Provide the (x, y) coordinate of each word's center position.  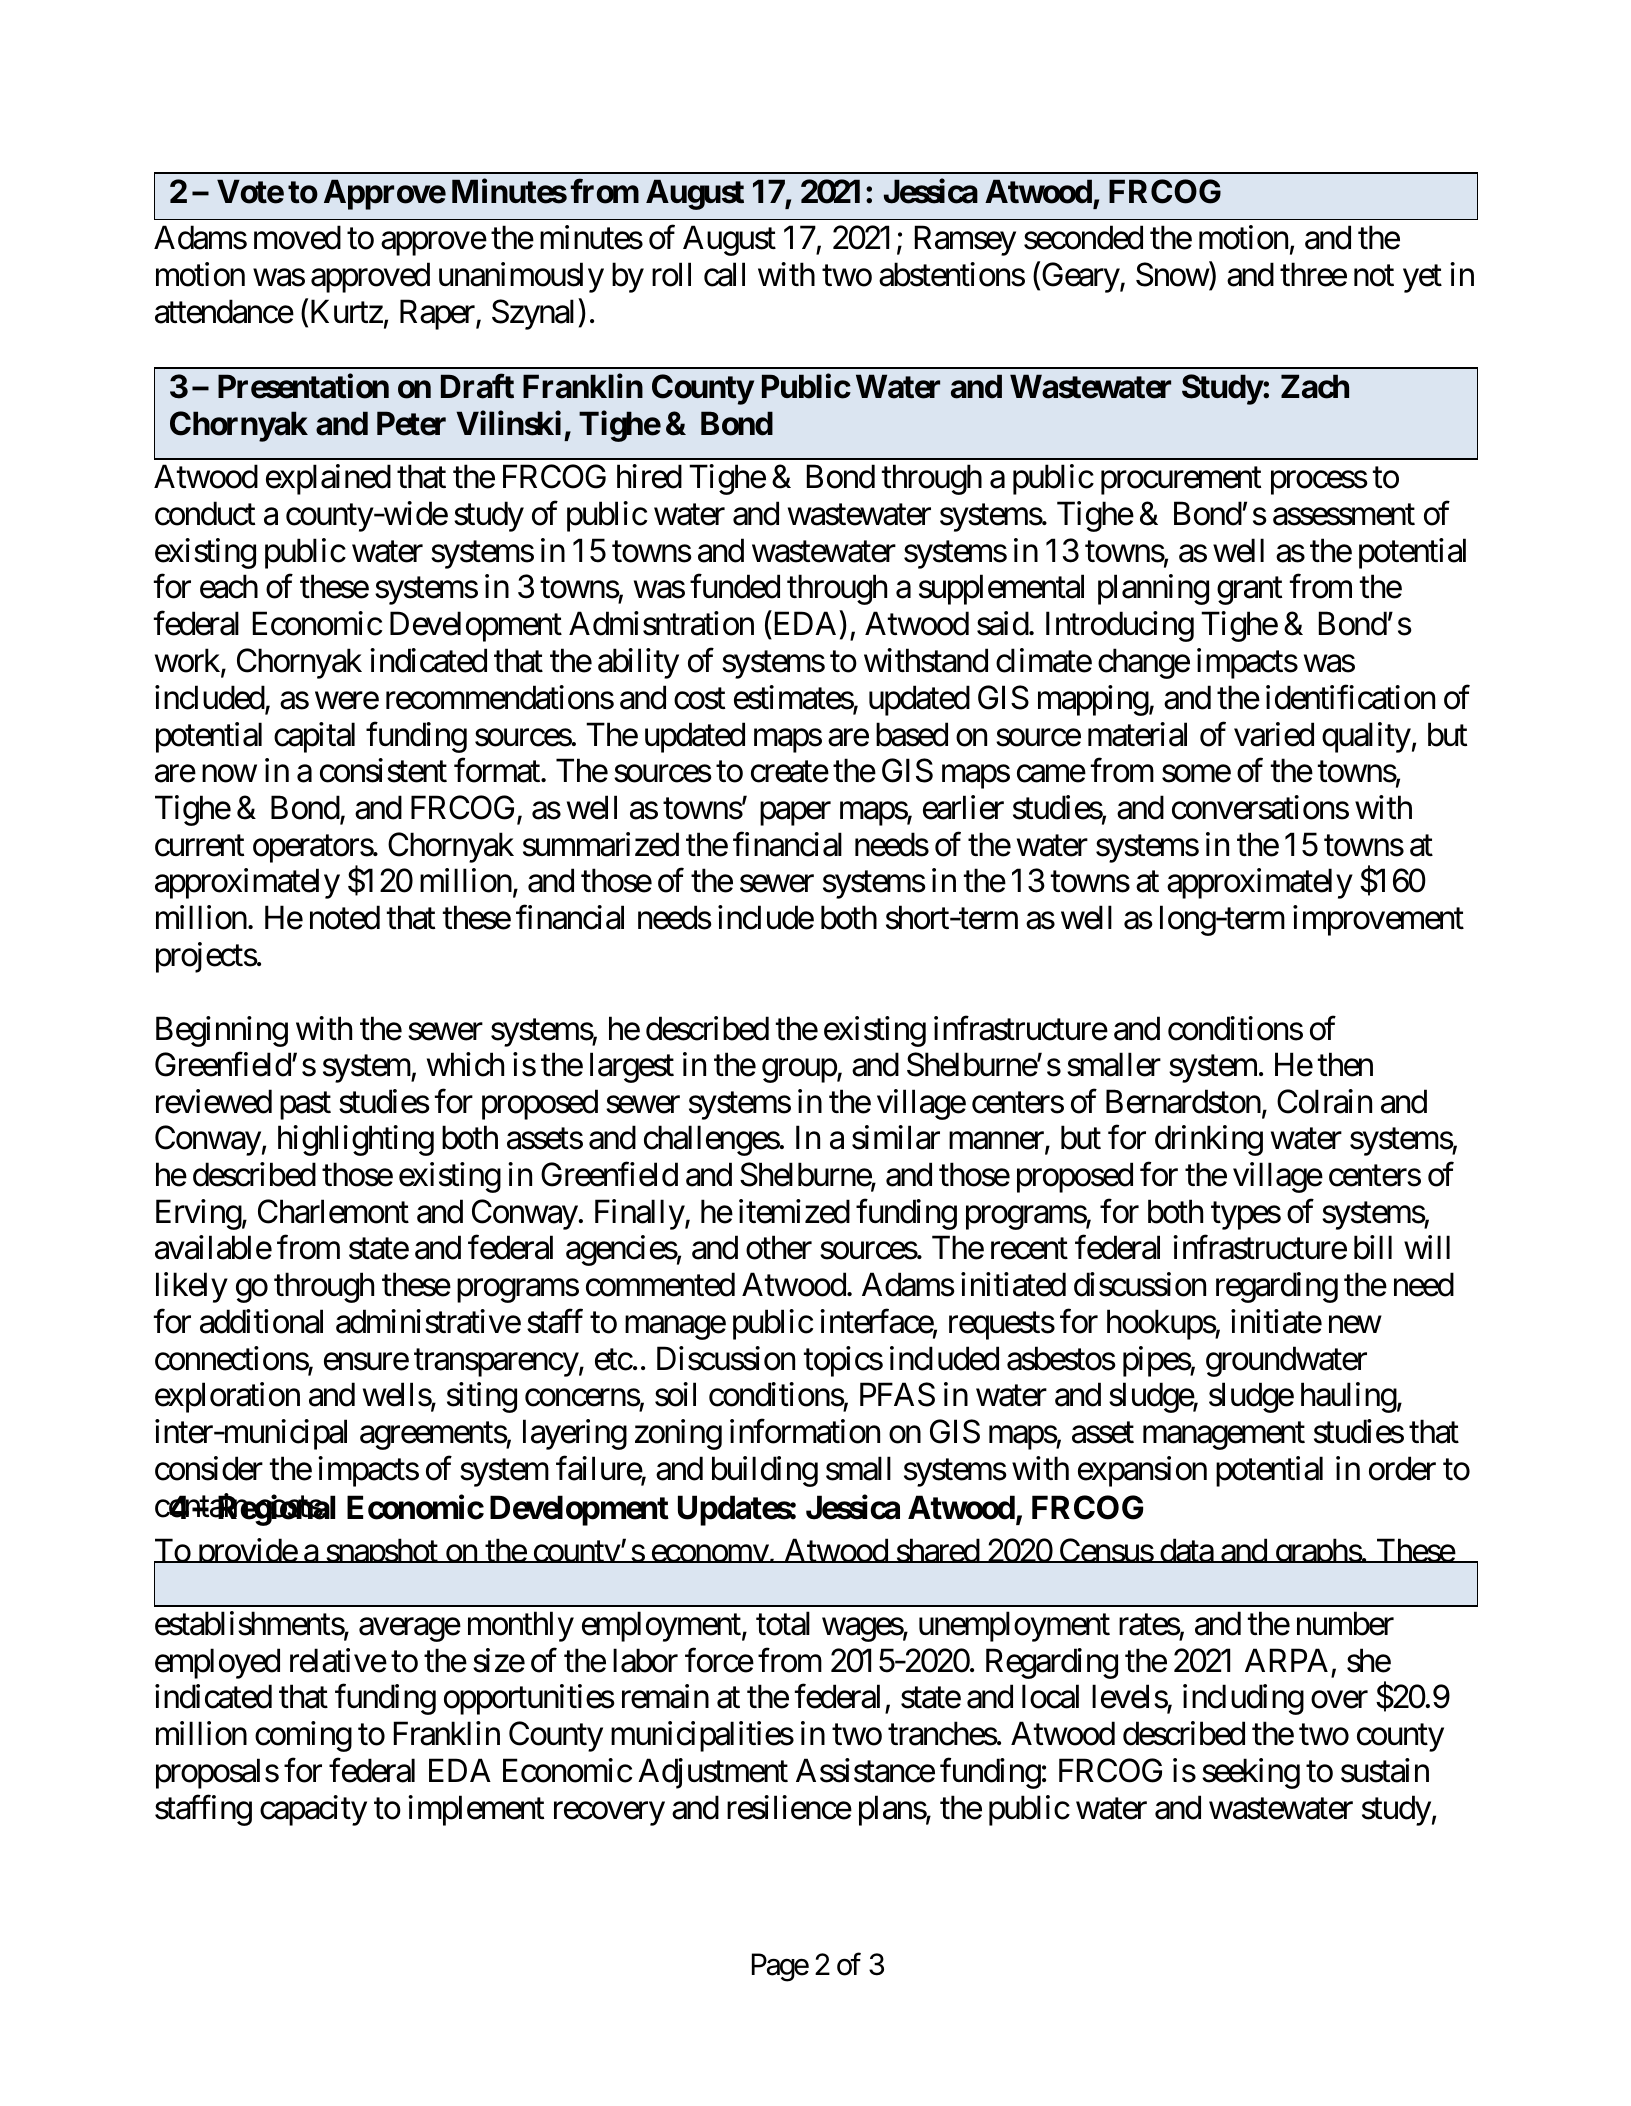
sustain (1385, 1770)
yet (1422, 279)
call (724, 274)
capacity (313, 1810)
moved (297, 237)
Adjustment (713, 1773)
